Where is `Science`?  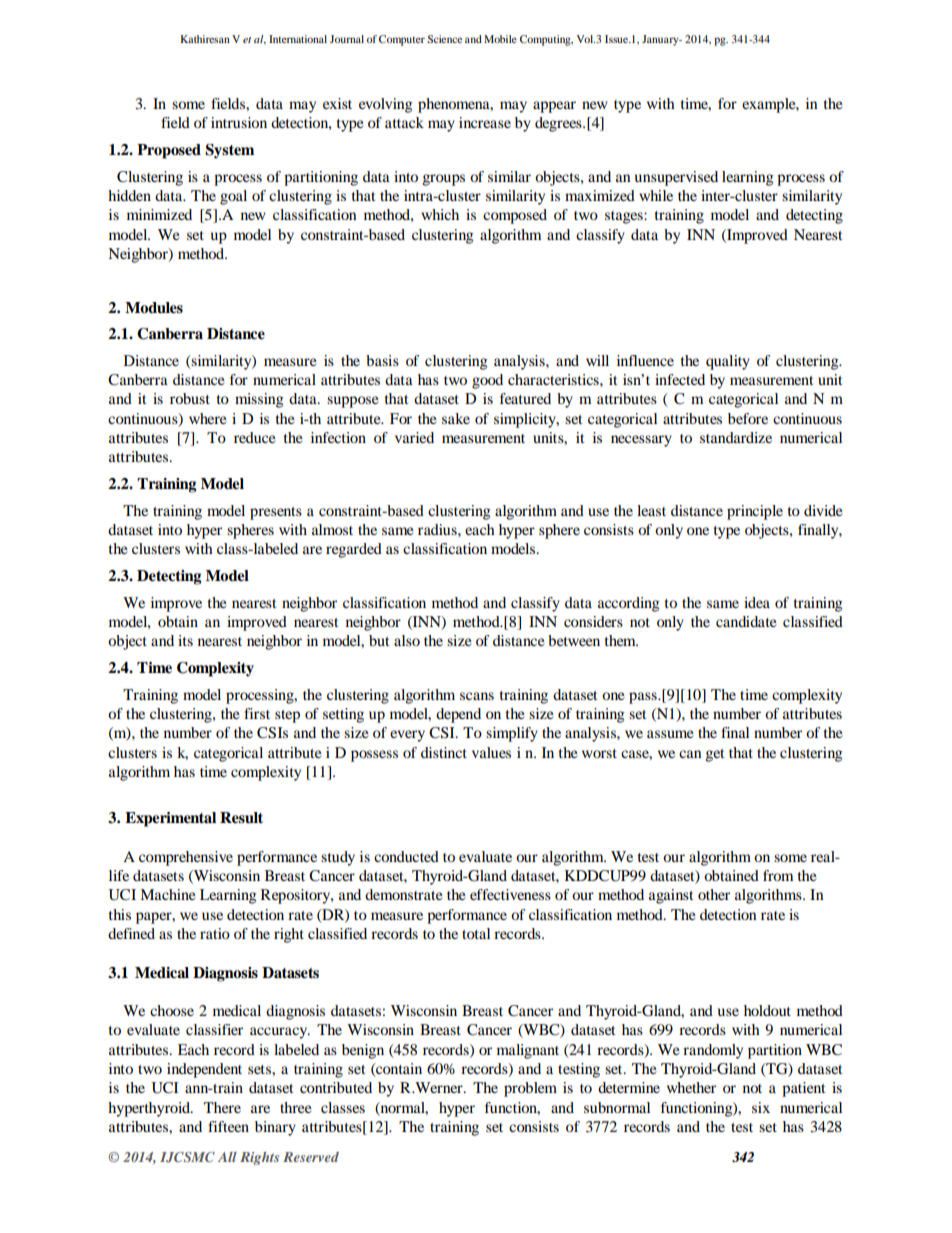
Science is located at coordinates (444, 39).
